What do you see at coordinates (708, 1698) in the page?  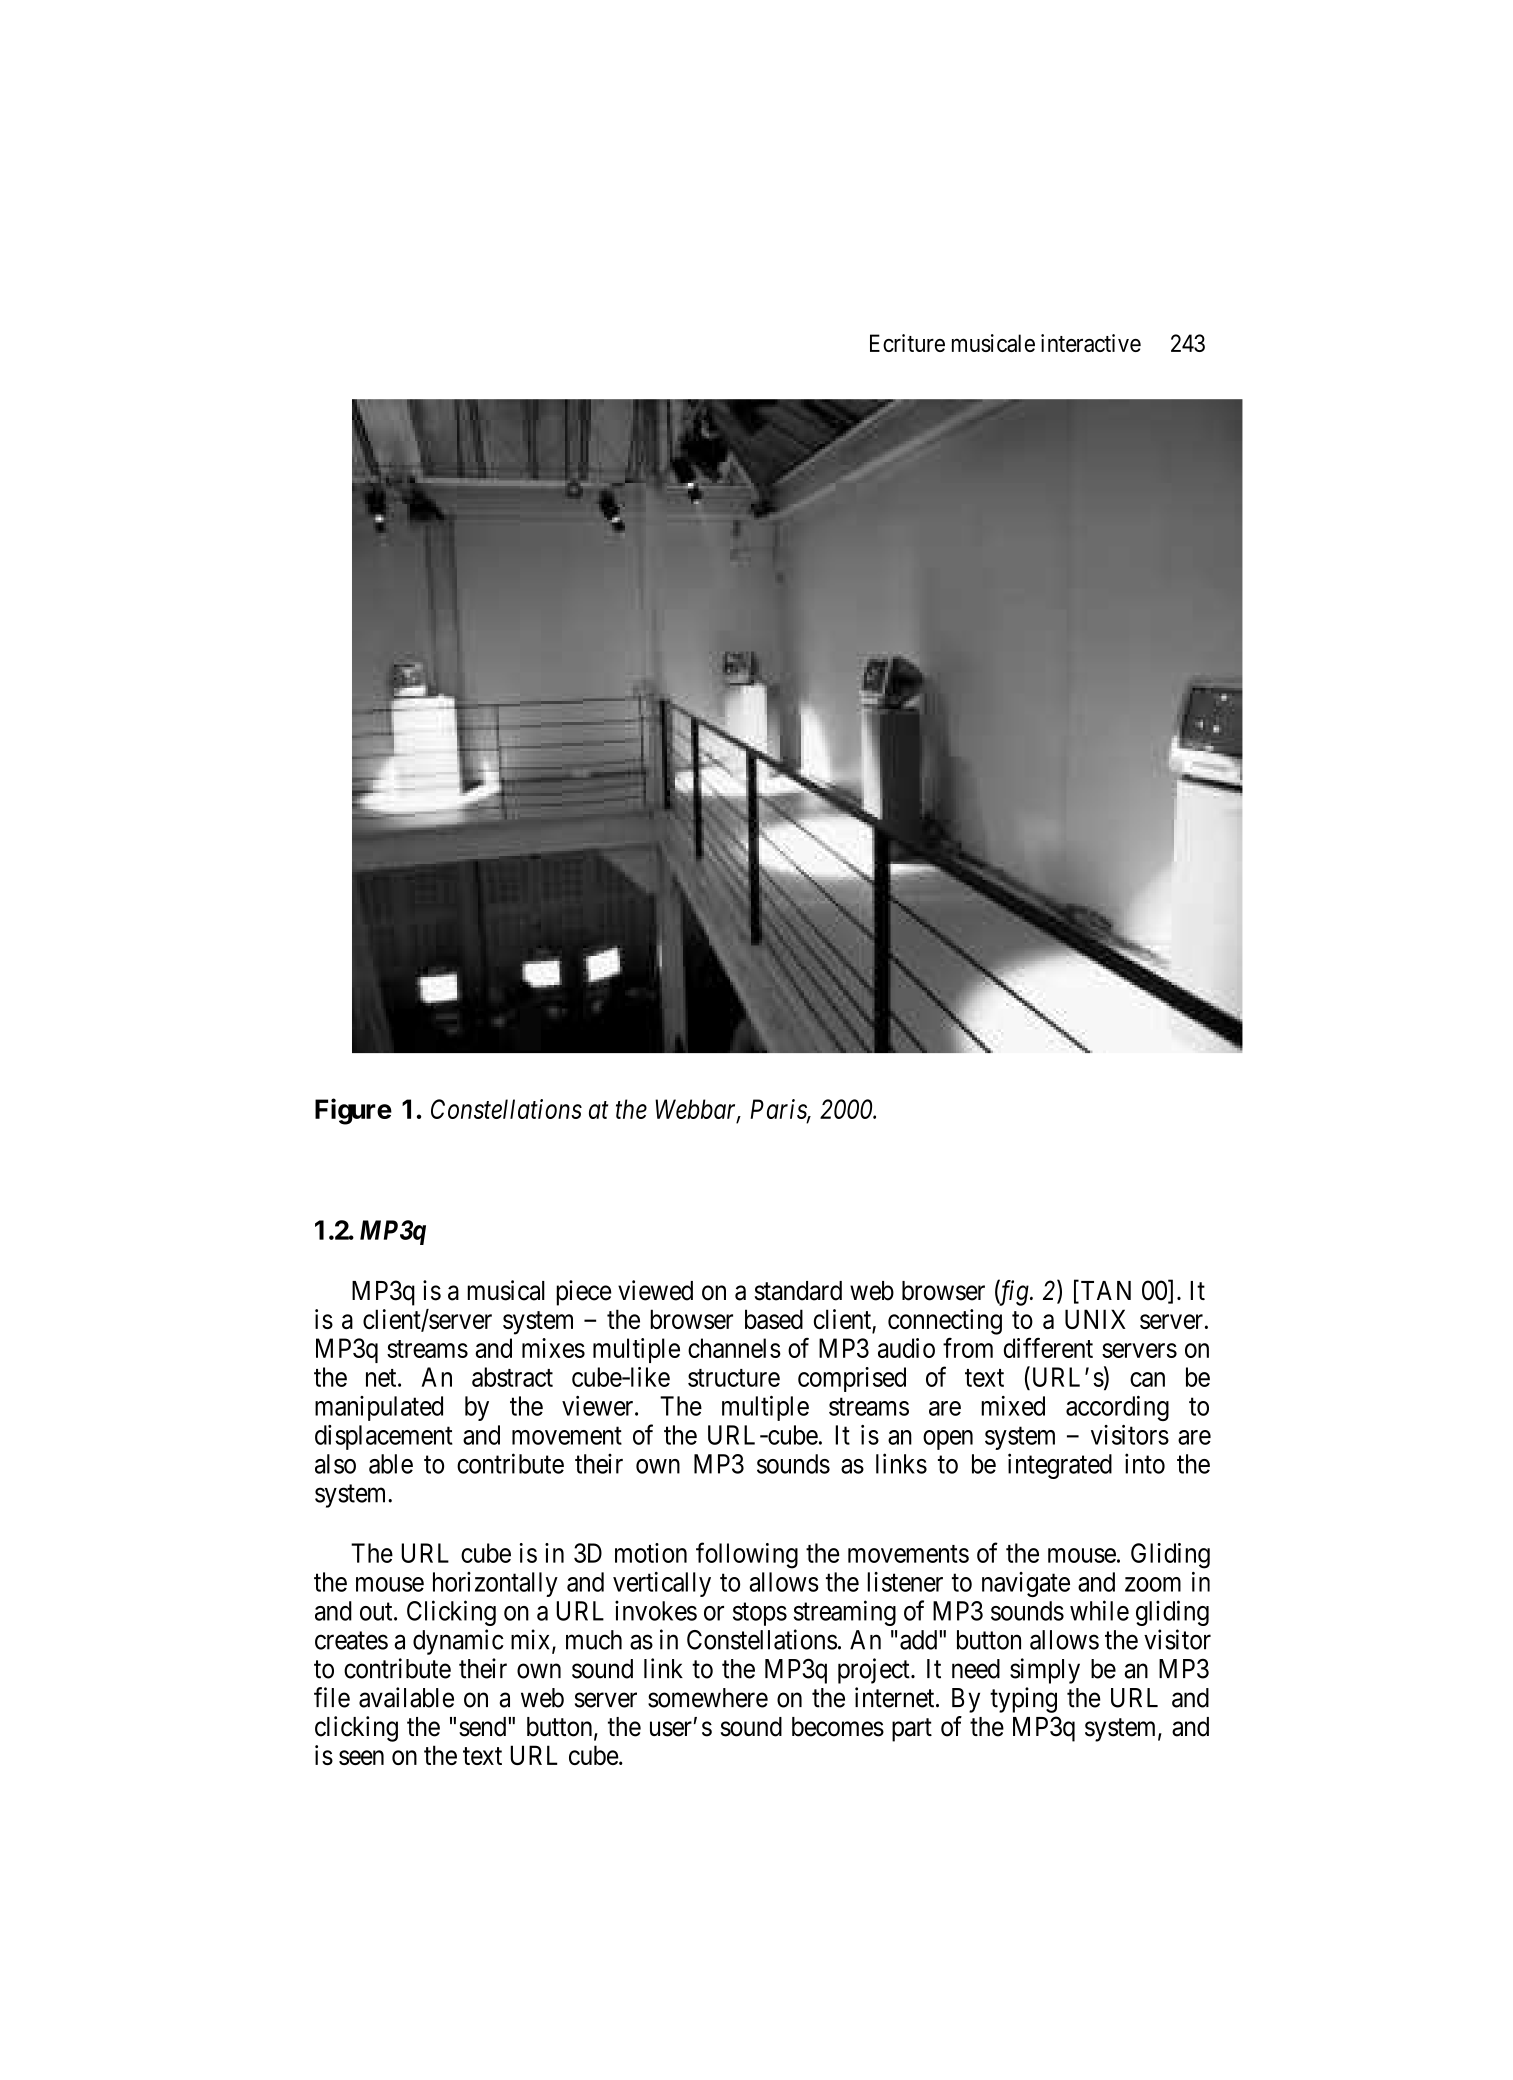 I see `somewhere` at bounding box center [708, 1698].
